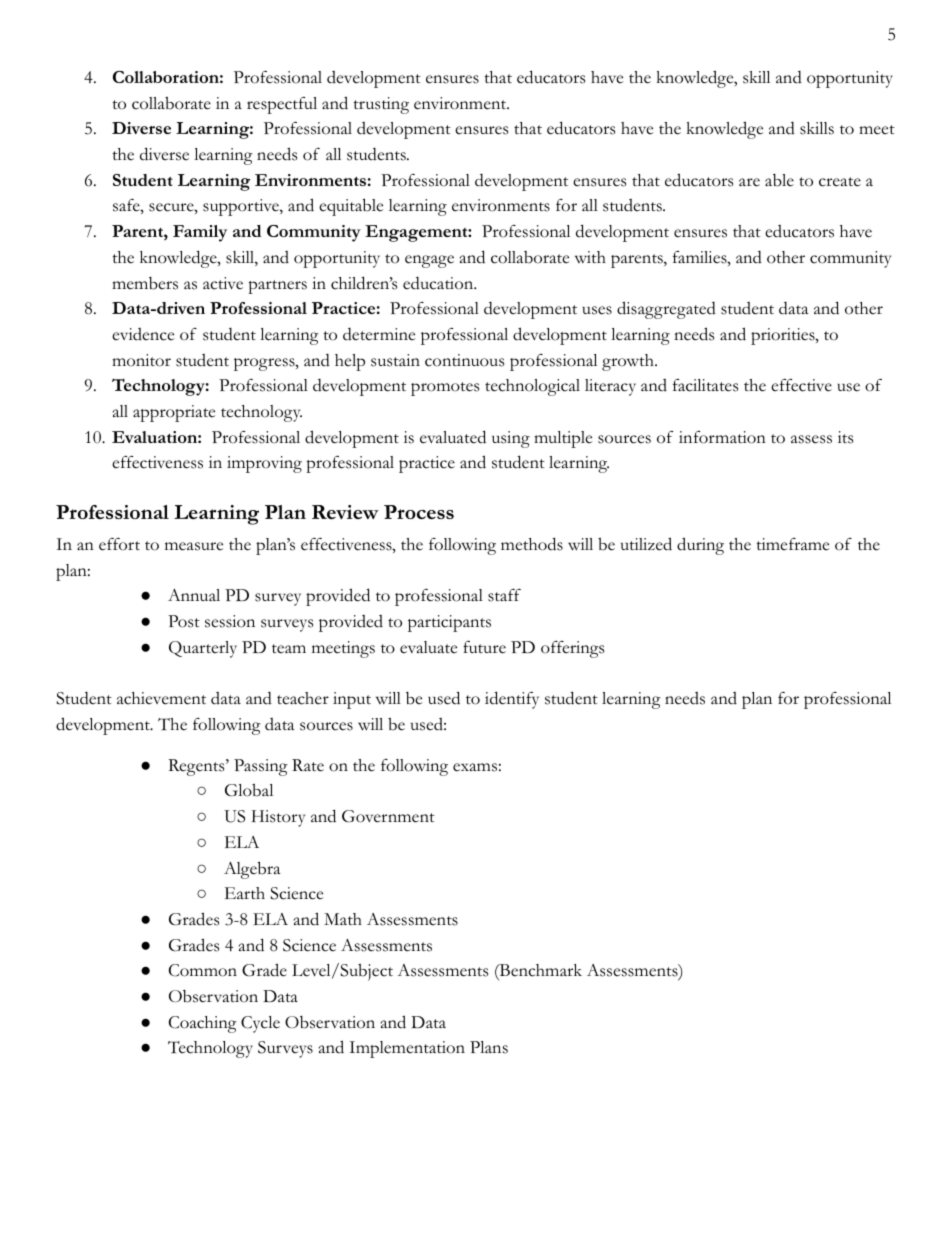 This screenshot has width=952, height=1233. What do you see at coordinates (161, 698) in the screenshot?
I see `achievement` at bounding box center [161, 698].
